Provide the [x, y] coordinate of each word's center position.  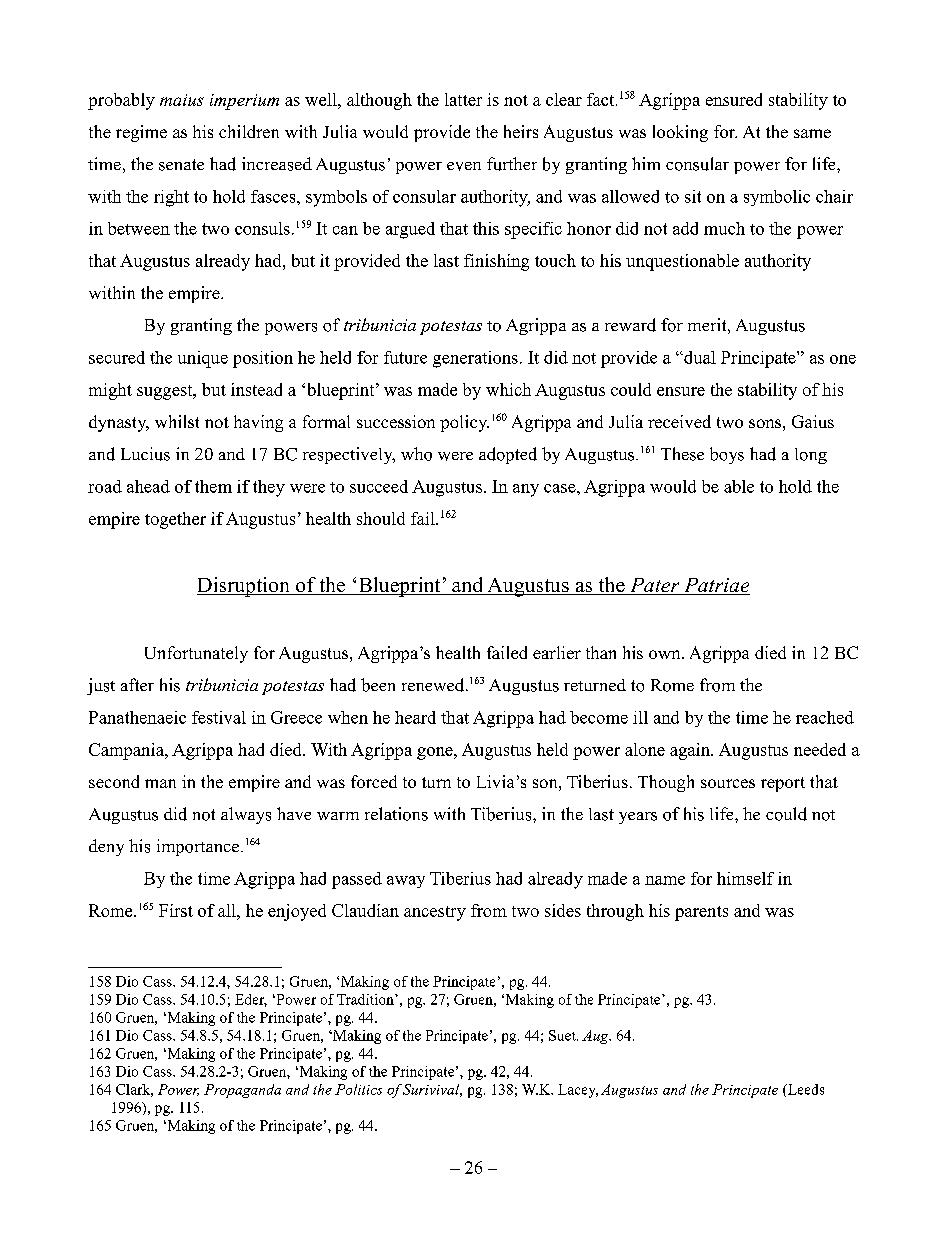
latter [463, 99]
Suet [563, 1035]
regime [141, 133]
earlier [557, 652]
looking [680, 133]
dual [699, 357]
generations [475, 359]
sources [728, 783]
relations [396, 814]
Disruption [244, 587]
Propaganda [242, 1091]
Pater [655, 586]
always [246, 815]
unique [203, 359]
